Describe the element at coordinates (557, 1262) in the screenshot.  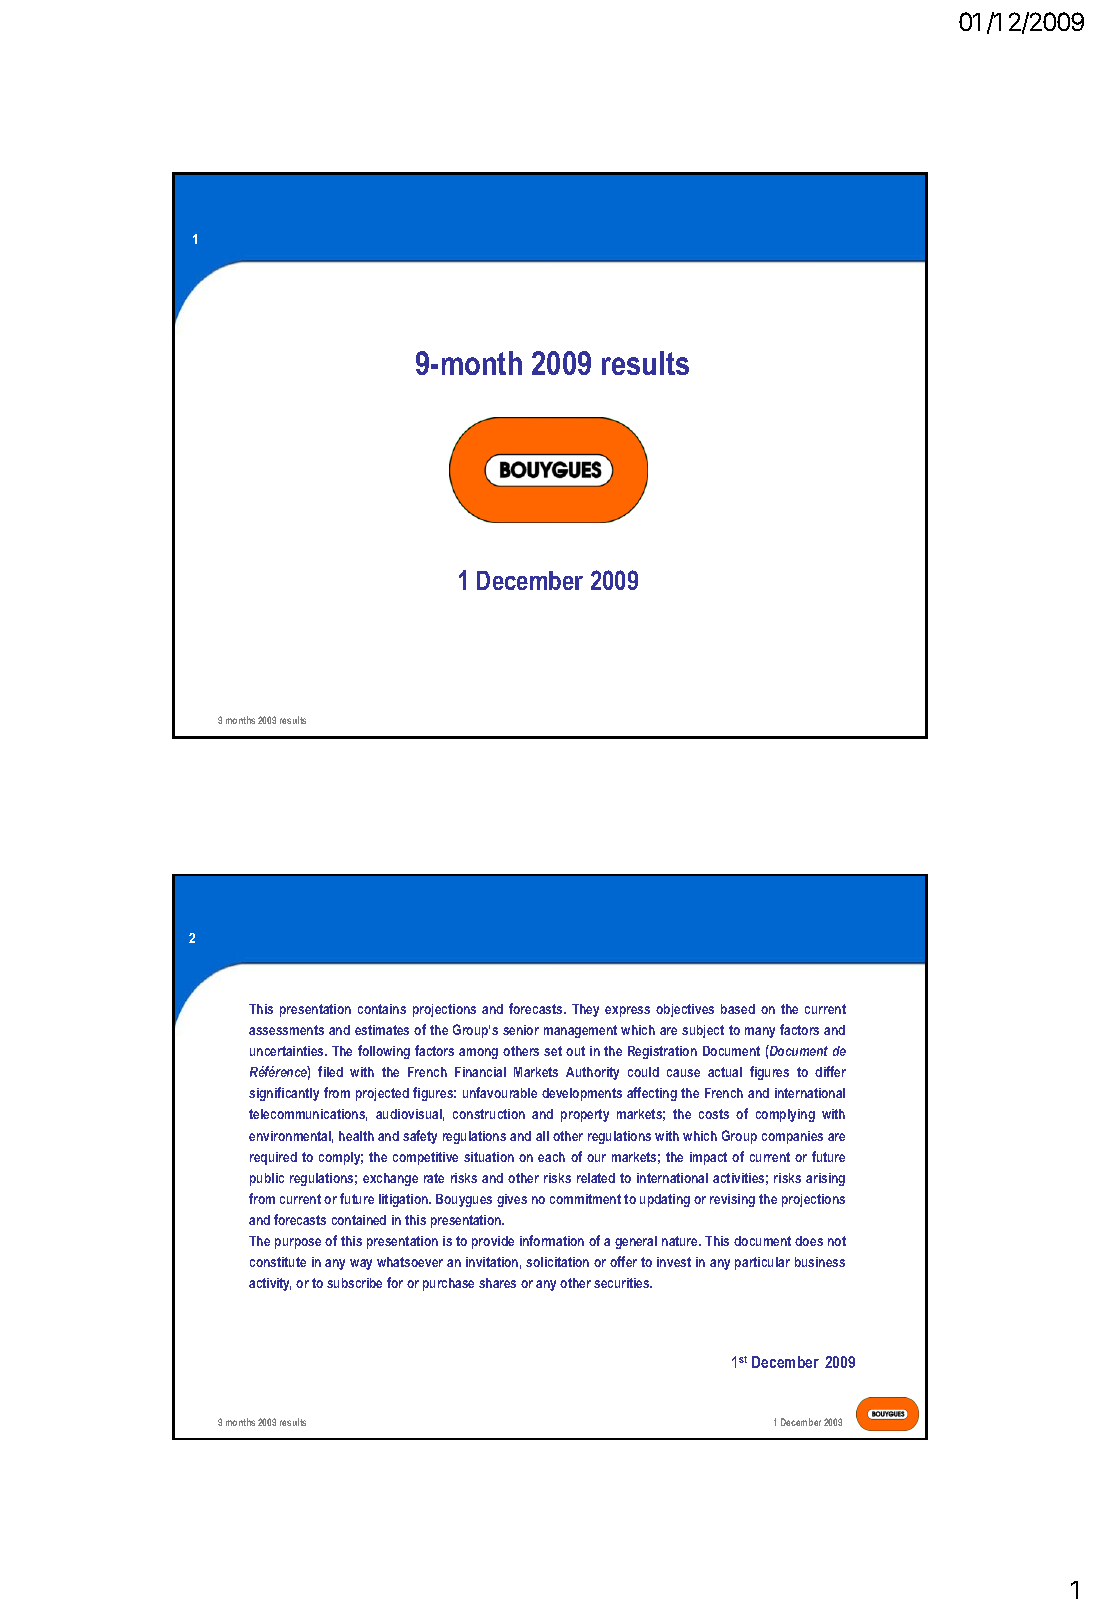
I see `solicitation` at that location.
